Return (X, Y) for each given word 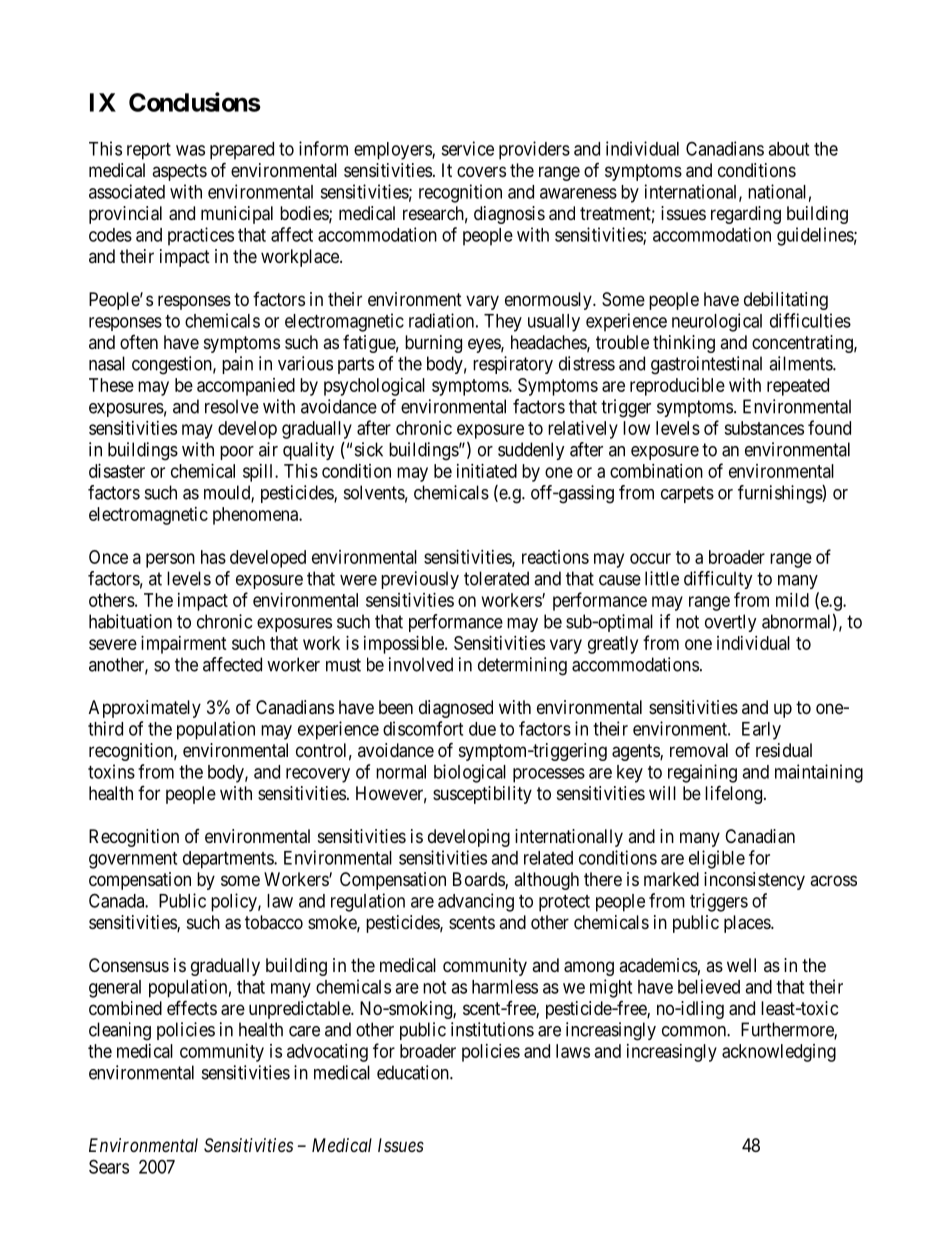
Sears (109, 1166)
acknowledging (779, 1053)
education (414, 1072)
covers (481, 171)
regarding (746, 215)
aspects (179, 172)
